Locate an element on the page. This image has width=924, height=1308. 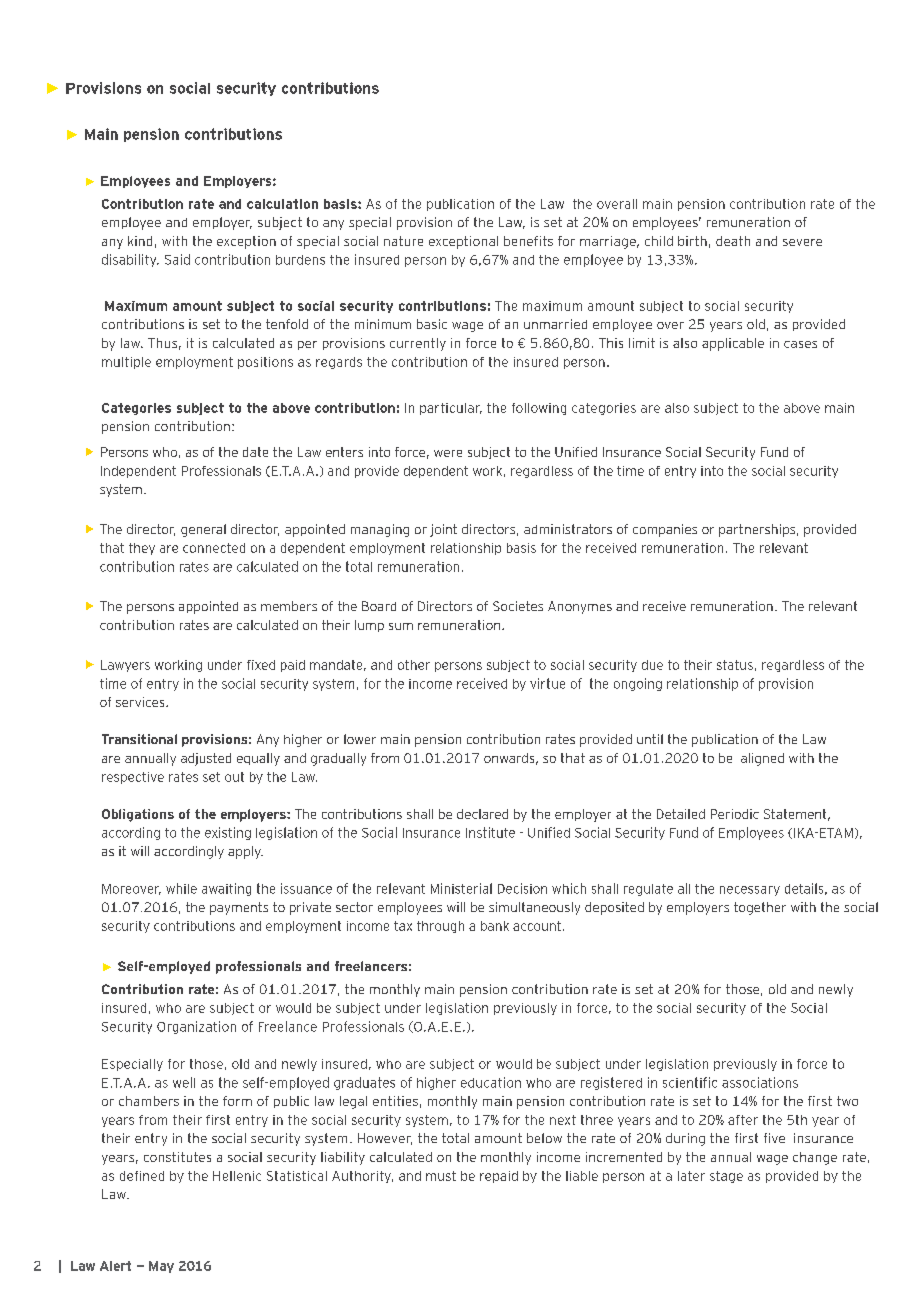
benefits is located at coordinates (528, 241).
